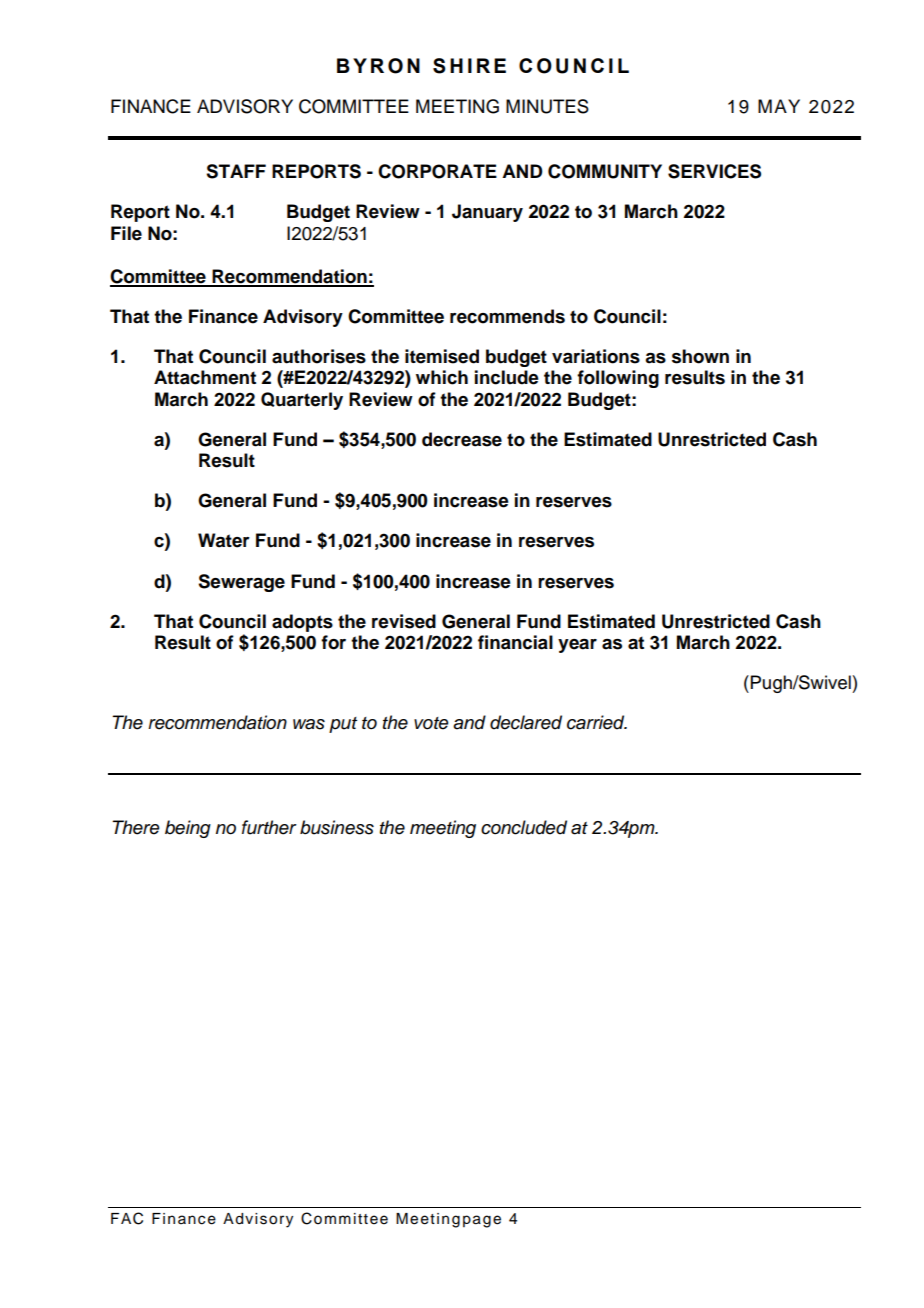  I want to click on STAFF, so click(236, 171).
